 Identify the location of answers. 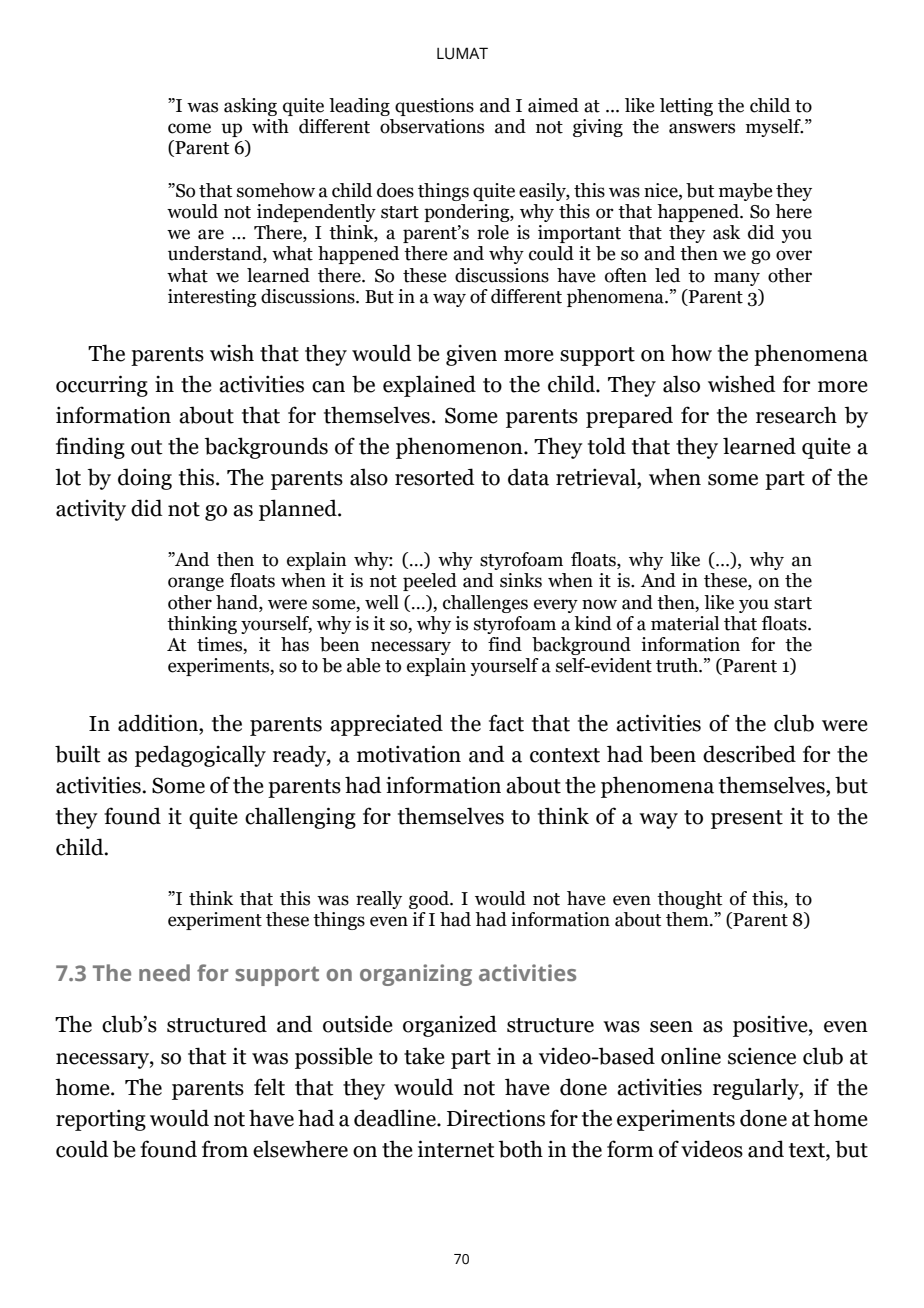
(702, 128).
